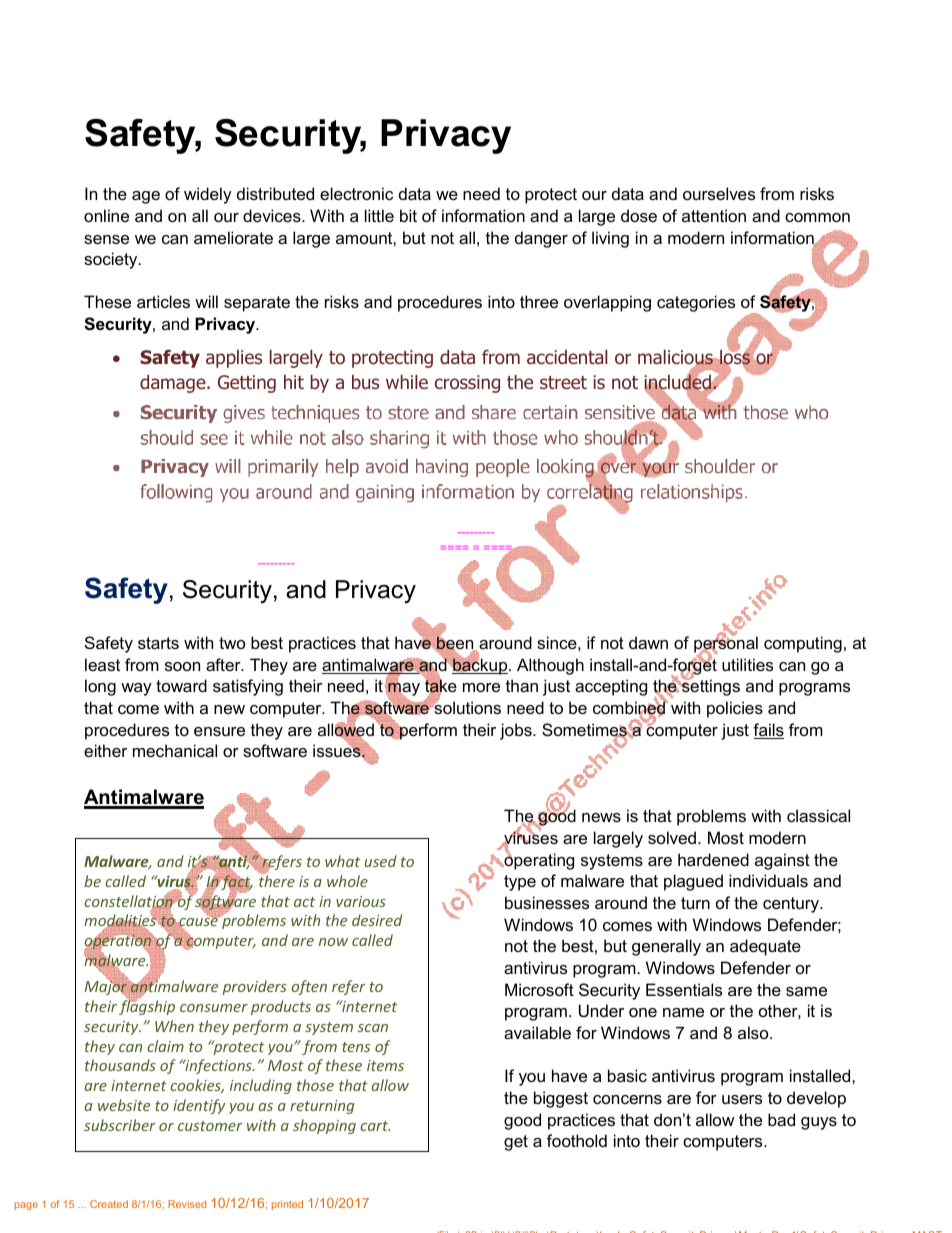  I want to click on bad, so click(781, 1119).
